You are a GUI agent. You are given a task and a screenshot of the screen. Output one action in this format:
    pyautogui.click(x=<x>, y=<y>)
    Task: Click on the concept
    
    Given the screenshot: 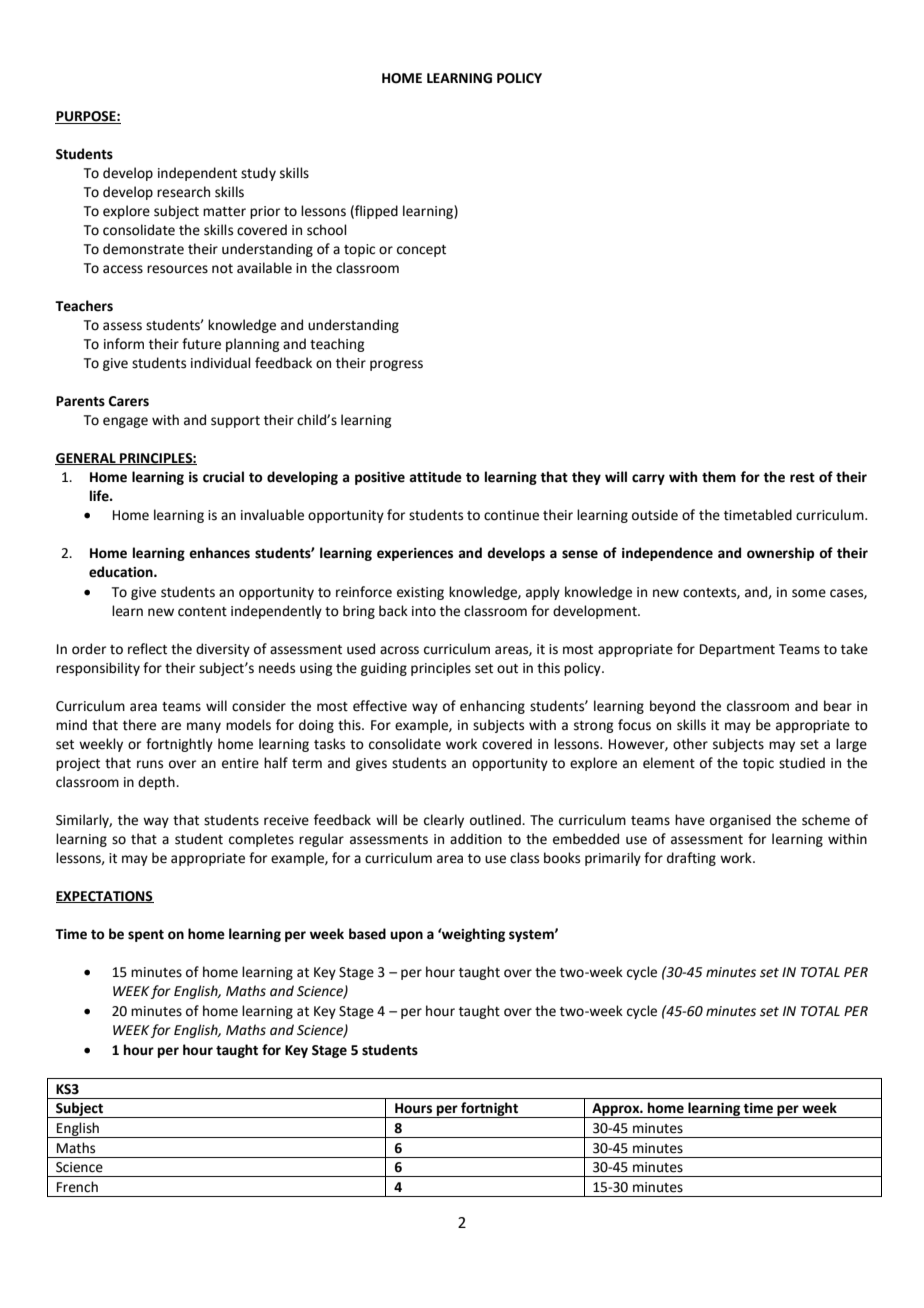 What is the action you would take?
    pyautogui.click(x=421, y=251)
